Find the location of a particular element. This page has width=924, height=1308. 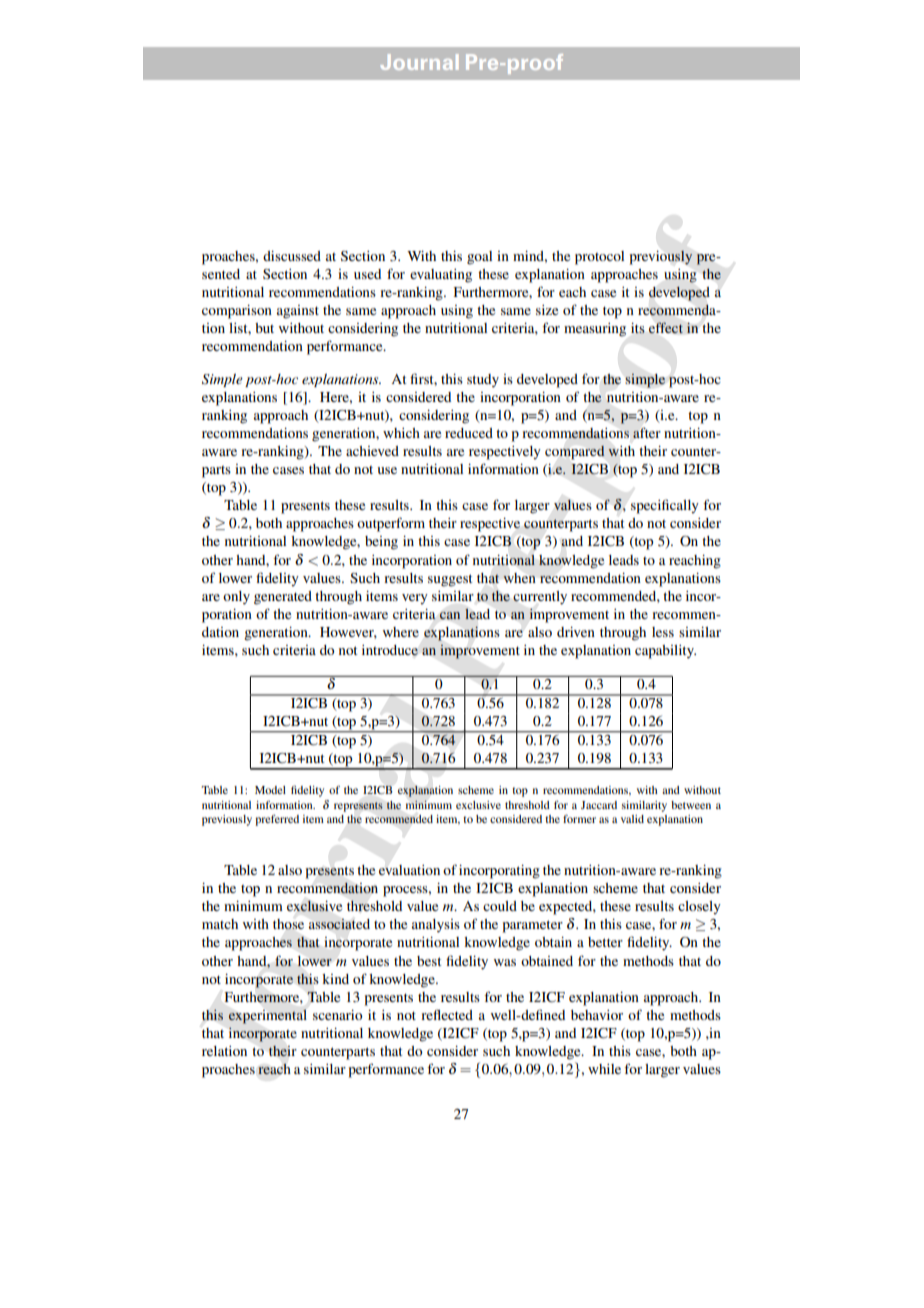

evaluating is located at coordinates (441, 276).
